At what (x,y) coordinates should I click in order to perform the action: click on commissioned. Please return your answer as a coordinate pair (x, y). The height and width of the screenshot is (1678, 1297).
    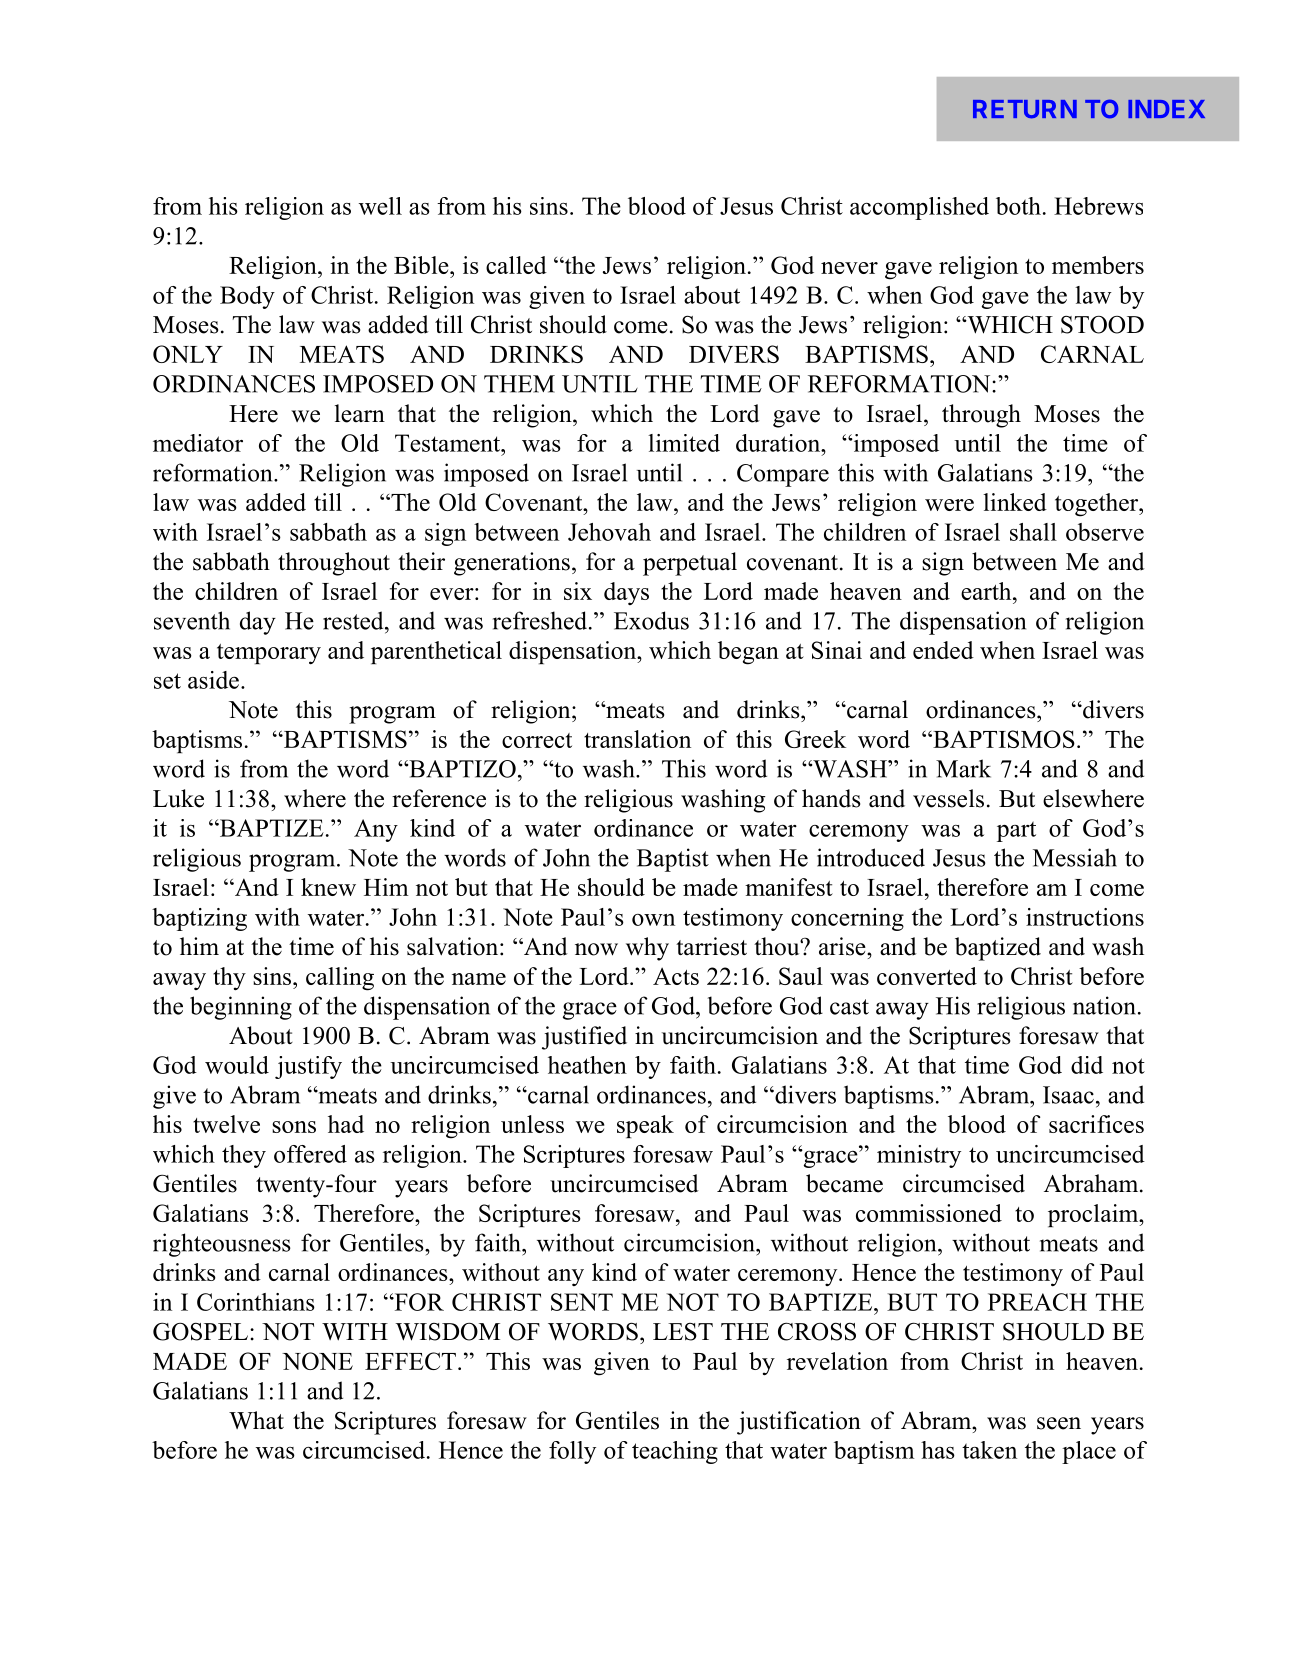
    Looking at the image, I should click on (929, 1213).
